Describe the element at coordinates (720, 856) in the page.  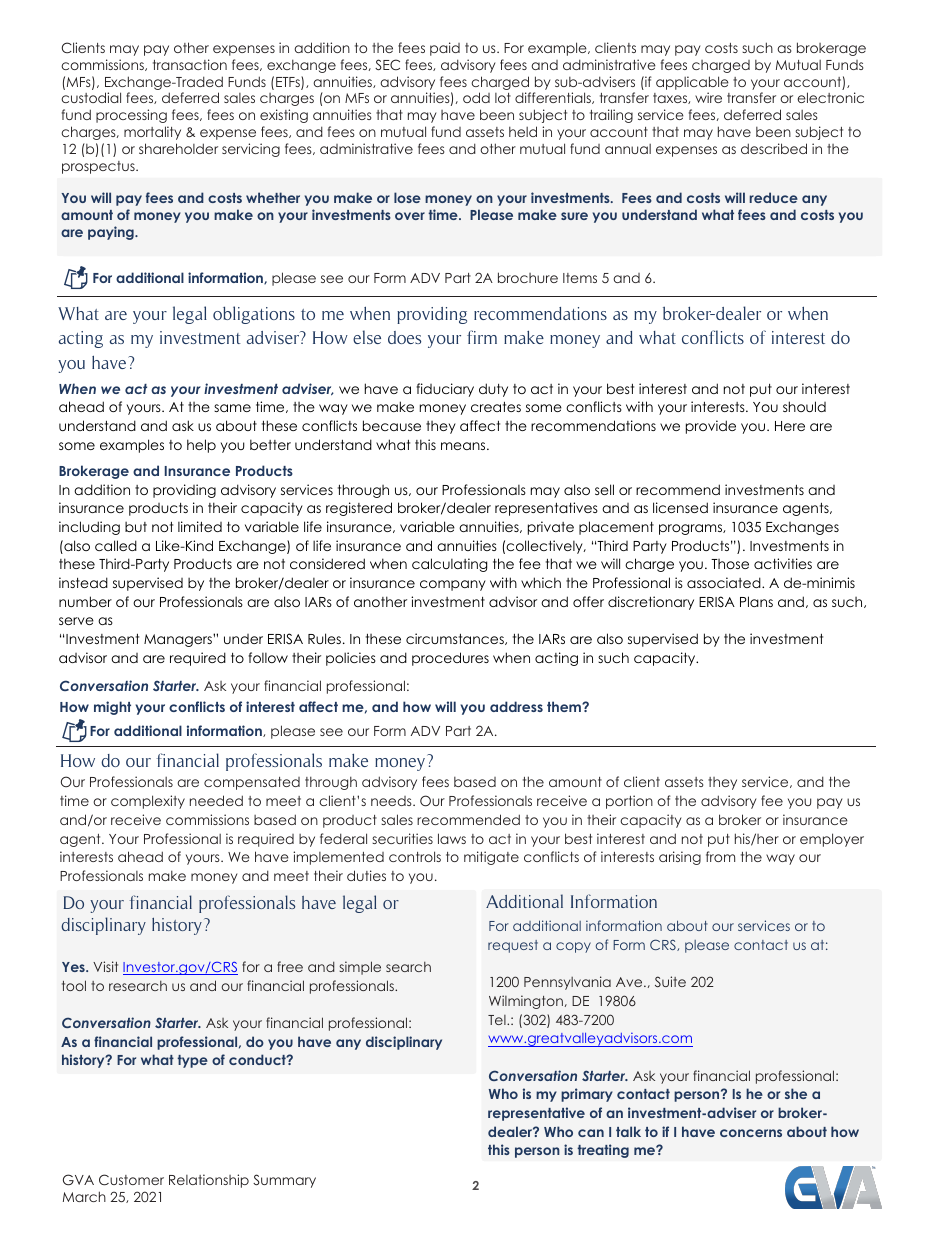
I see `from` at that location.
